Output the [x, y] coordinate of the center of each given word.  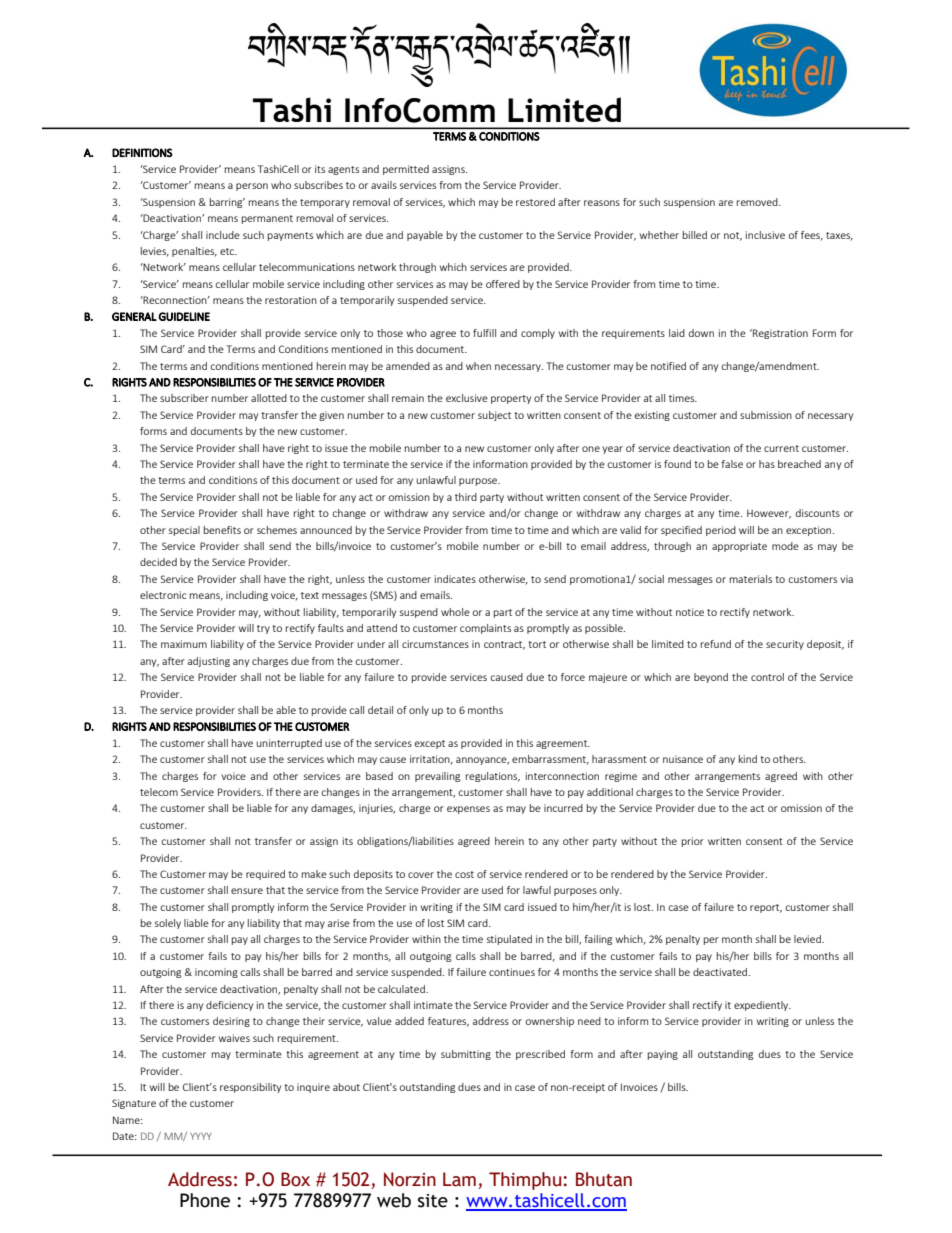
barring [227, 203]
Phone [205, 1200]
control [767, 677]
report [766, 908]
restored [535, 202]
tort [537, 644]
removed [758, 202]
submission [766, 415]
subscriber [184, 398]
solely [168, 924]
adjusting [209, 662]
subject [494, 416]
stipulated [509, 940]
